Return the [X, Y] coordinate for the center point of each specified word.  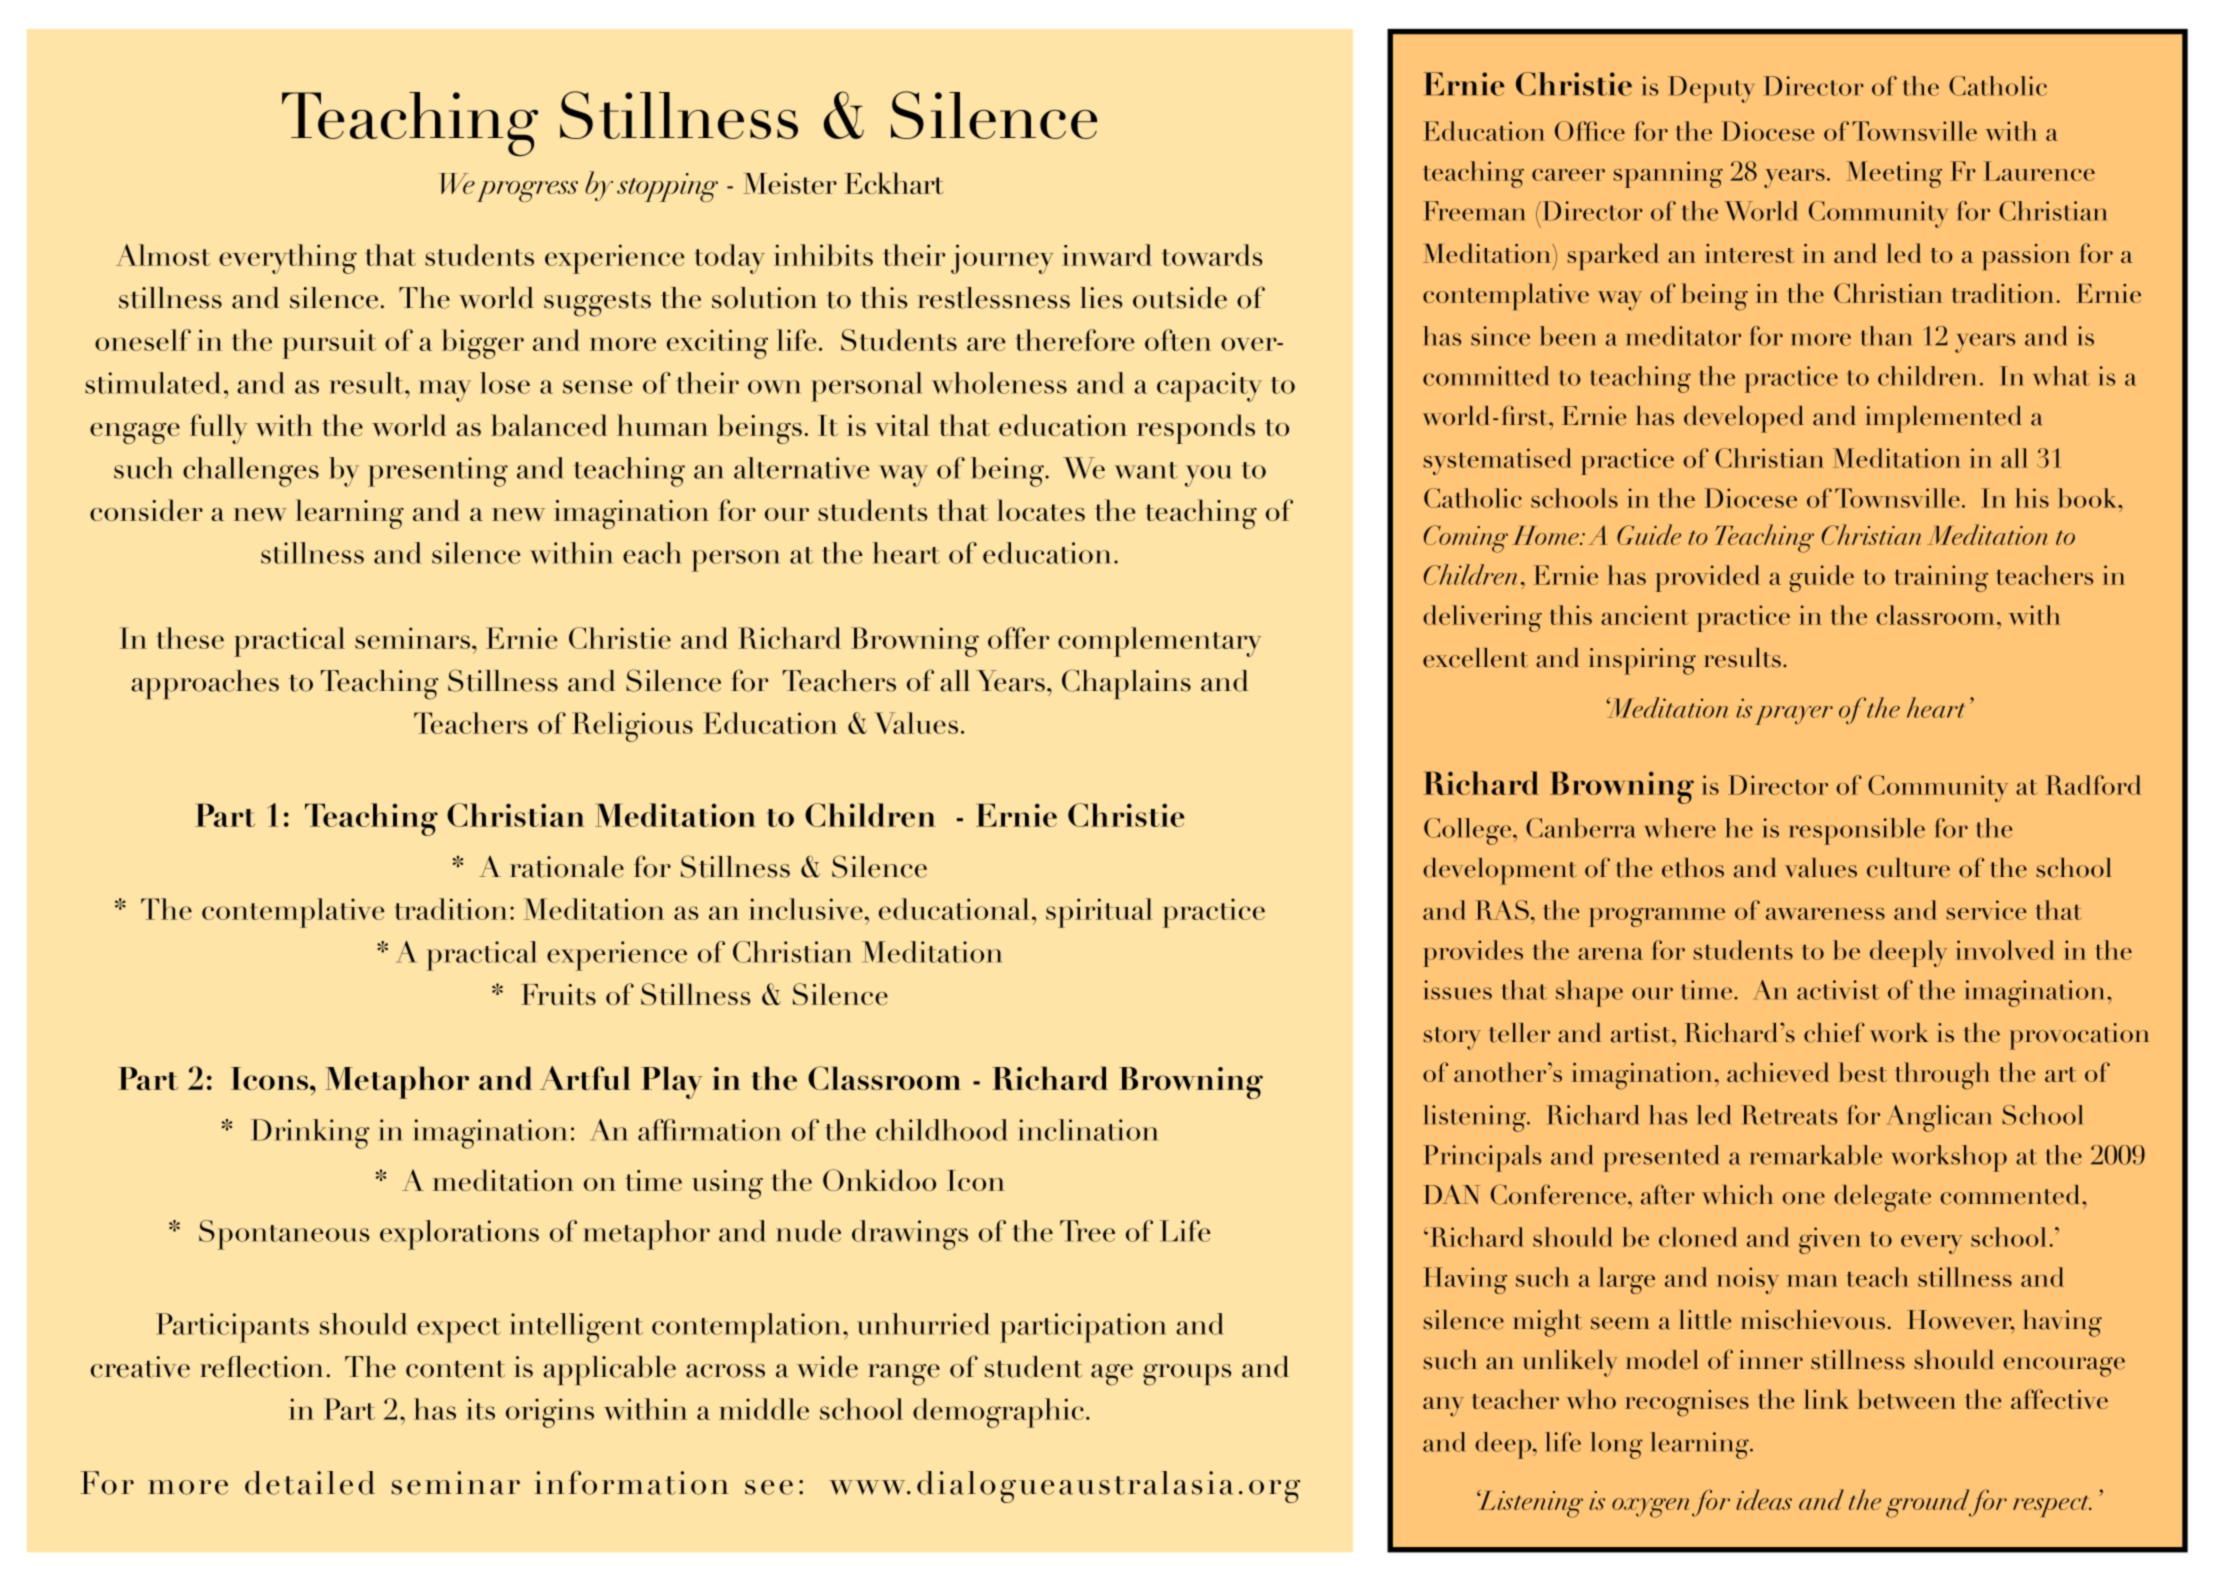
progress [527, 191]
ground [1929, 1503]
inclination [1088, 1130]
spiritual [1099, 913]
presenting [438, 472]
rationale [567, 867]
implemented [1943, 419]
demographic [998, 1413]
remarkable [1816, 1155]
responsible [1857, 831]
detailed [310, 1483]
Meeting [1894, 174]
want [1146, 470]
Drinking [310, 1134]
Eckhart [894, 183]
